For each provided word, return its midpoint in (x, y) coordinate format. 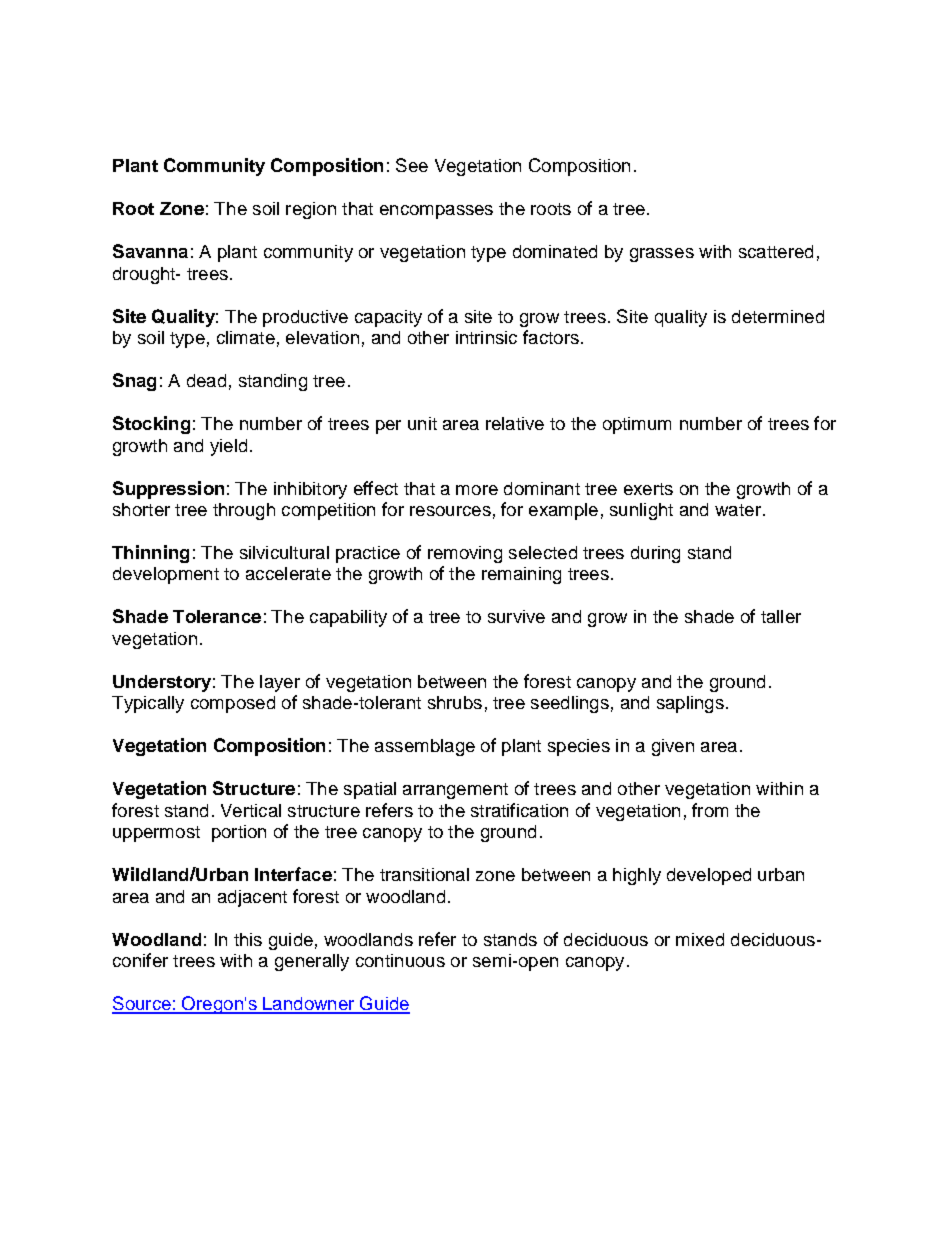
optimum (637, 425)
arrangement (455, 791)
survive (516, 616)
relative (515, 423)
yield (228, 447)
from (710, 810)
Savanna (150, 251)
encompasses (436, 212)
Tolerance (217, 616)
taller (781, 616)
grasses (662, 255)
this (248, 939)
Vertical (251, 810)
